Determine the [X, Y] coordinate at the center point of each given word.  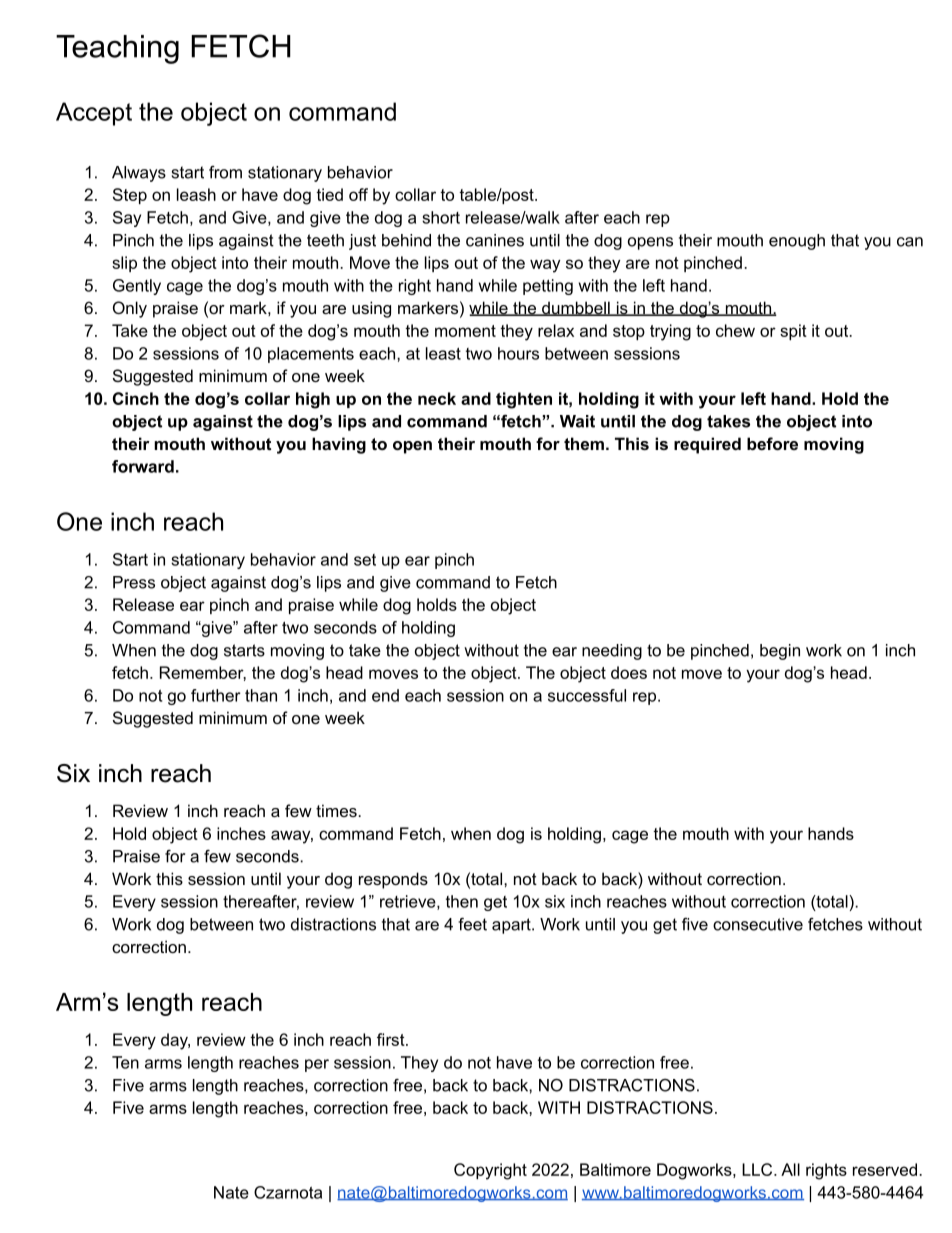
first [392, 1039]
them [584, 443]
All [790, 1169]
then [462, 901]
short [441, 217]
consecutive [758, 924]
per [317, 1065]
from [225, 172]
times [337, 810]
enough [797, 242]
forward [143, 466]
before [772, 443]
